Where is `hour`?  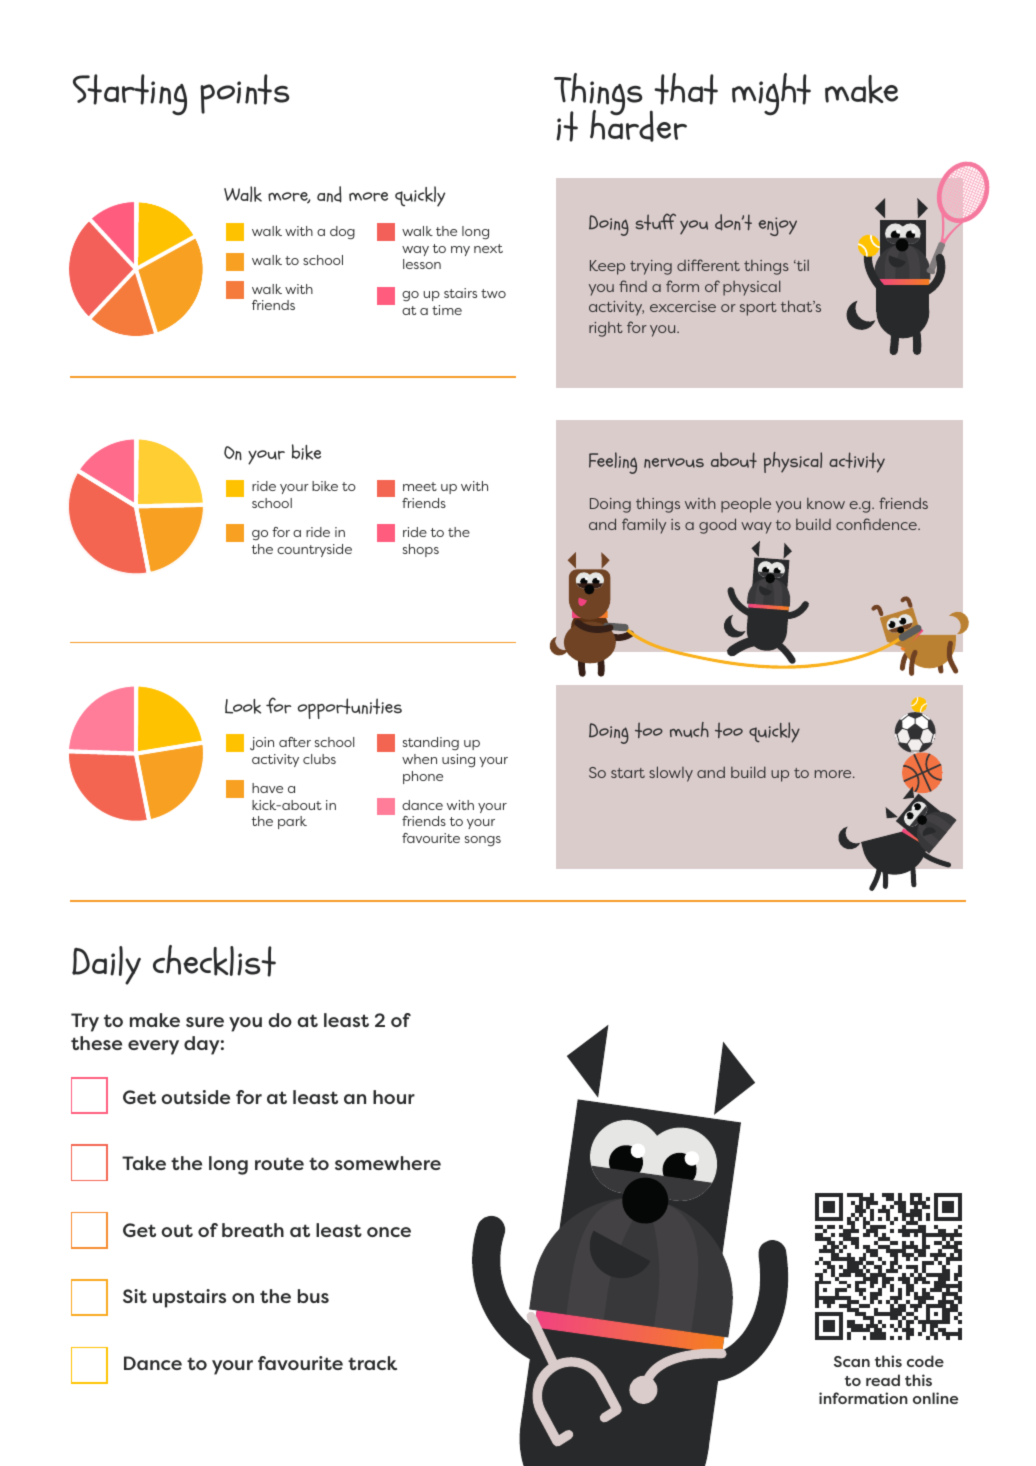 hour is located at coordinates (394, 1097).
